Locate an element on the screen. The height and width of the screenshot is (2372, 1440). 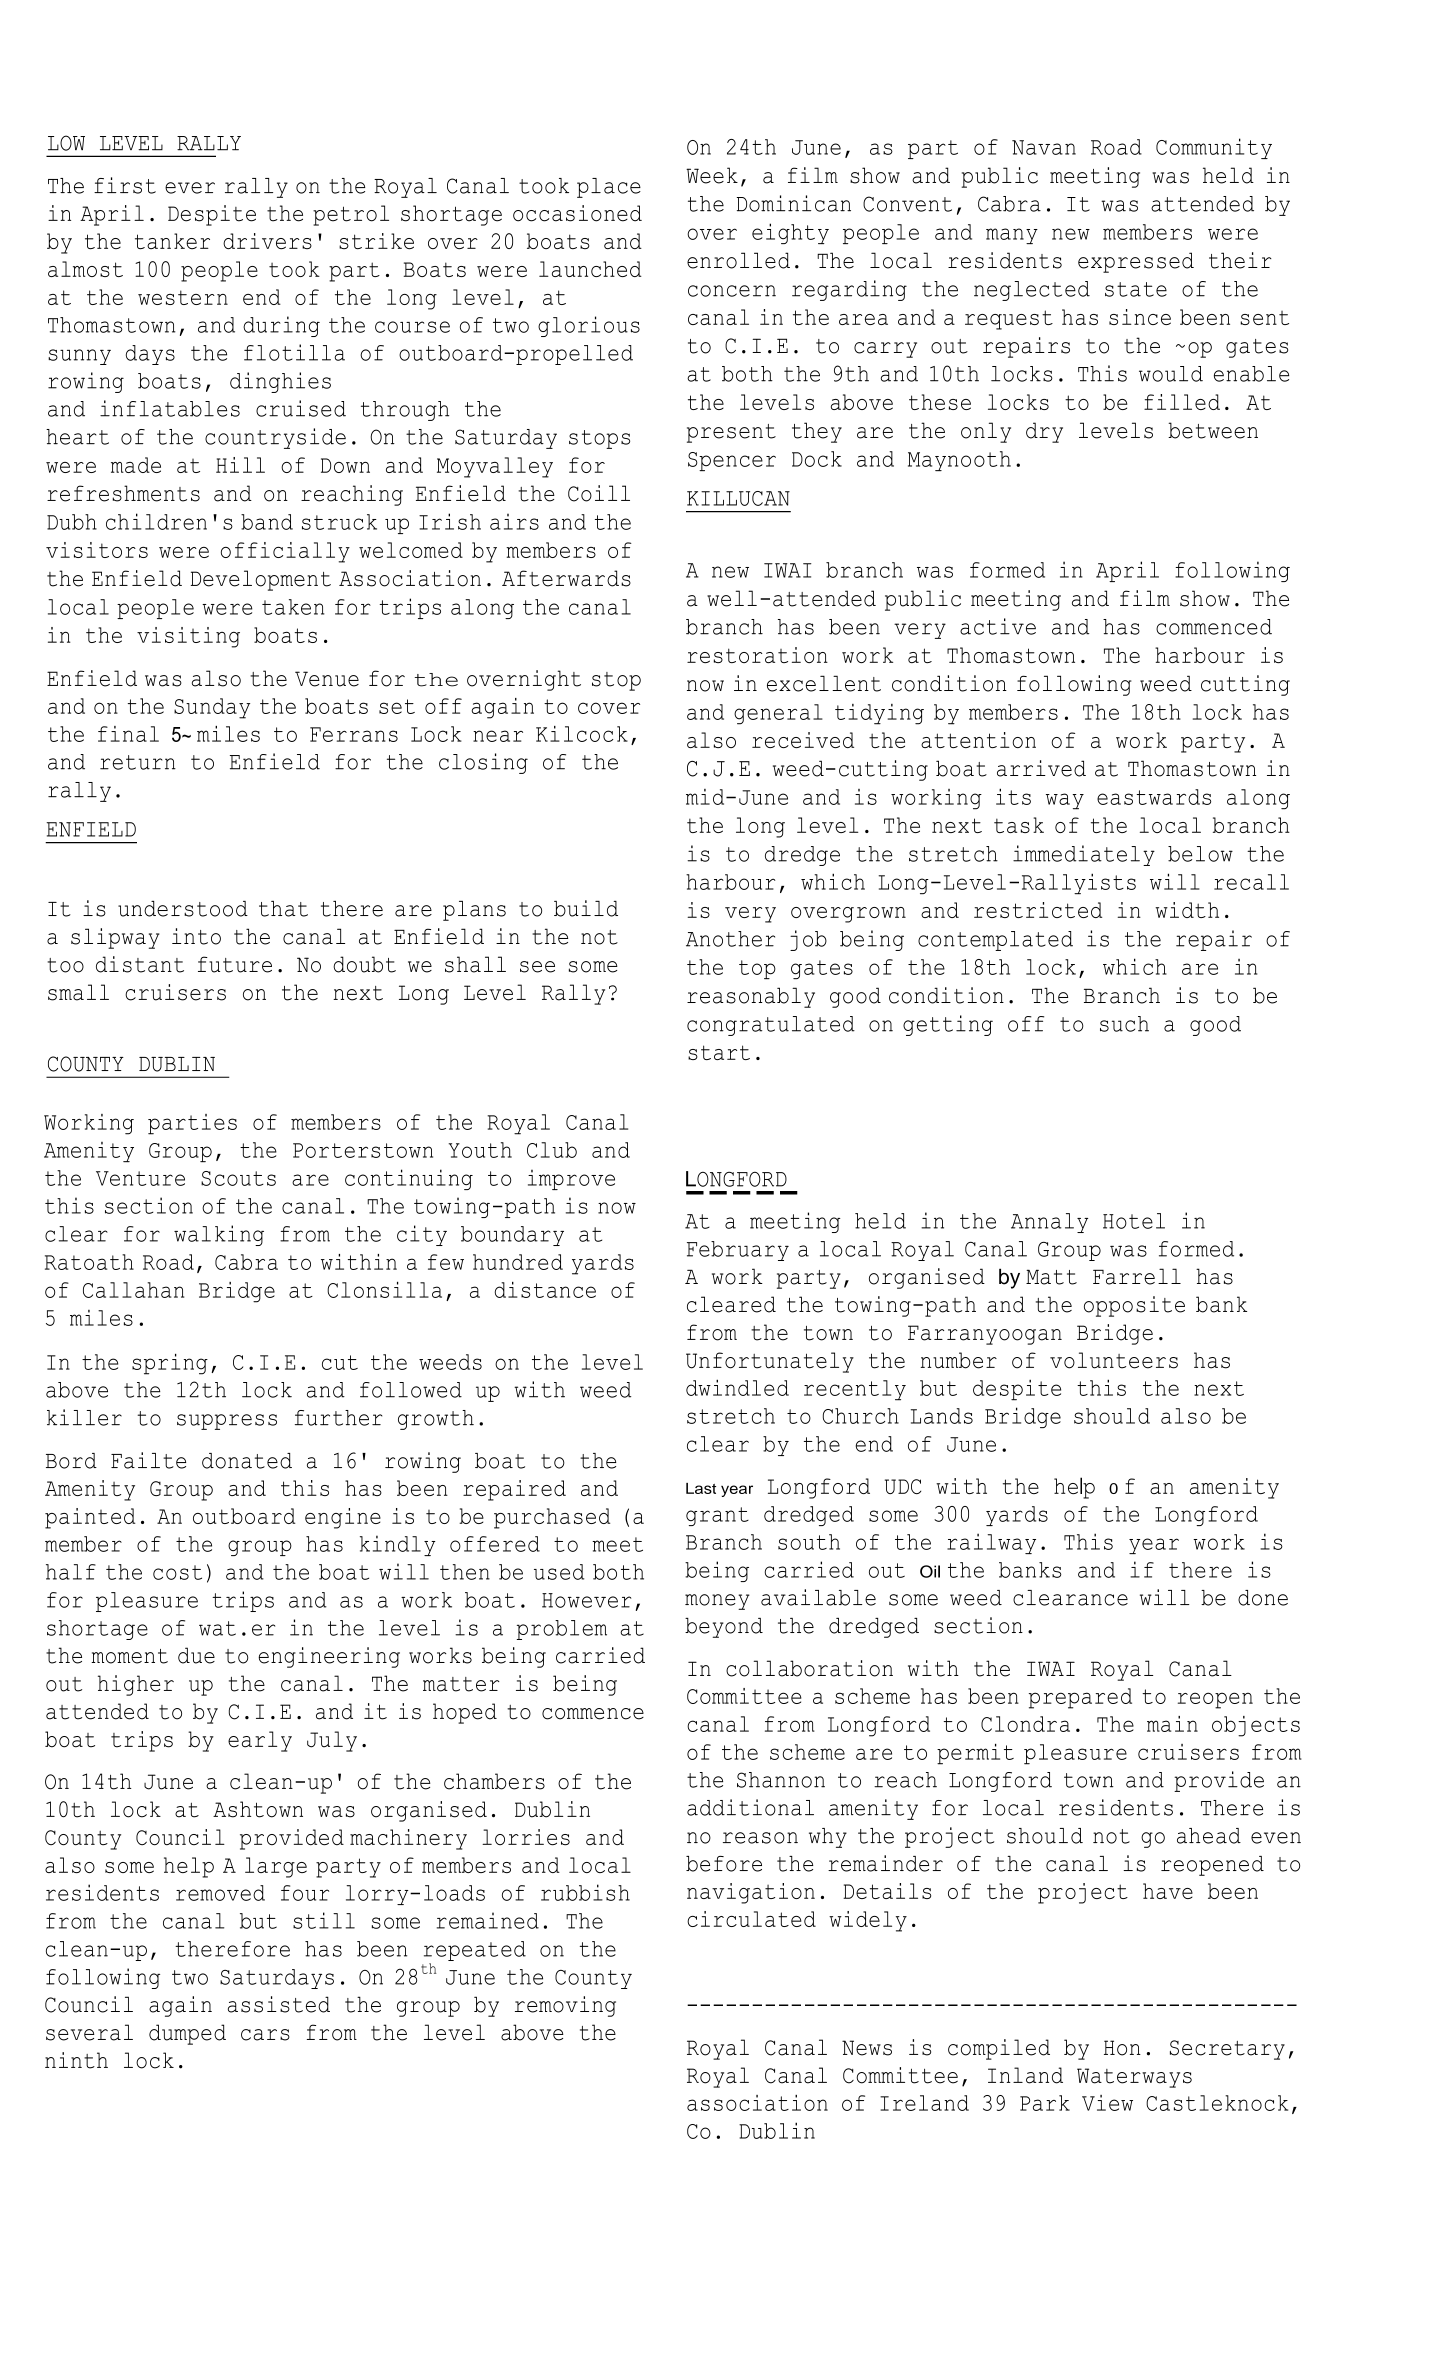
removing is located at coordinates (565, 2006).
